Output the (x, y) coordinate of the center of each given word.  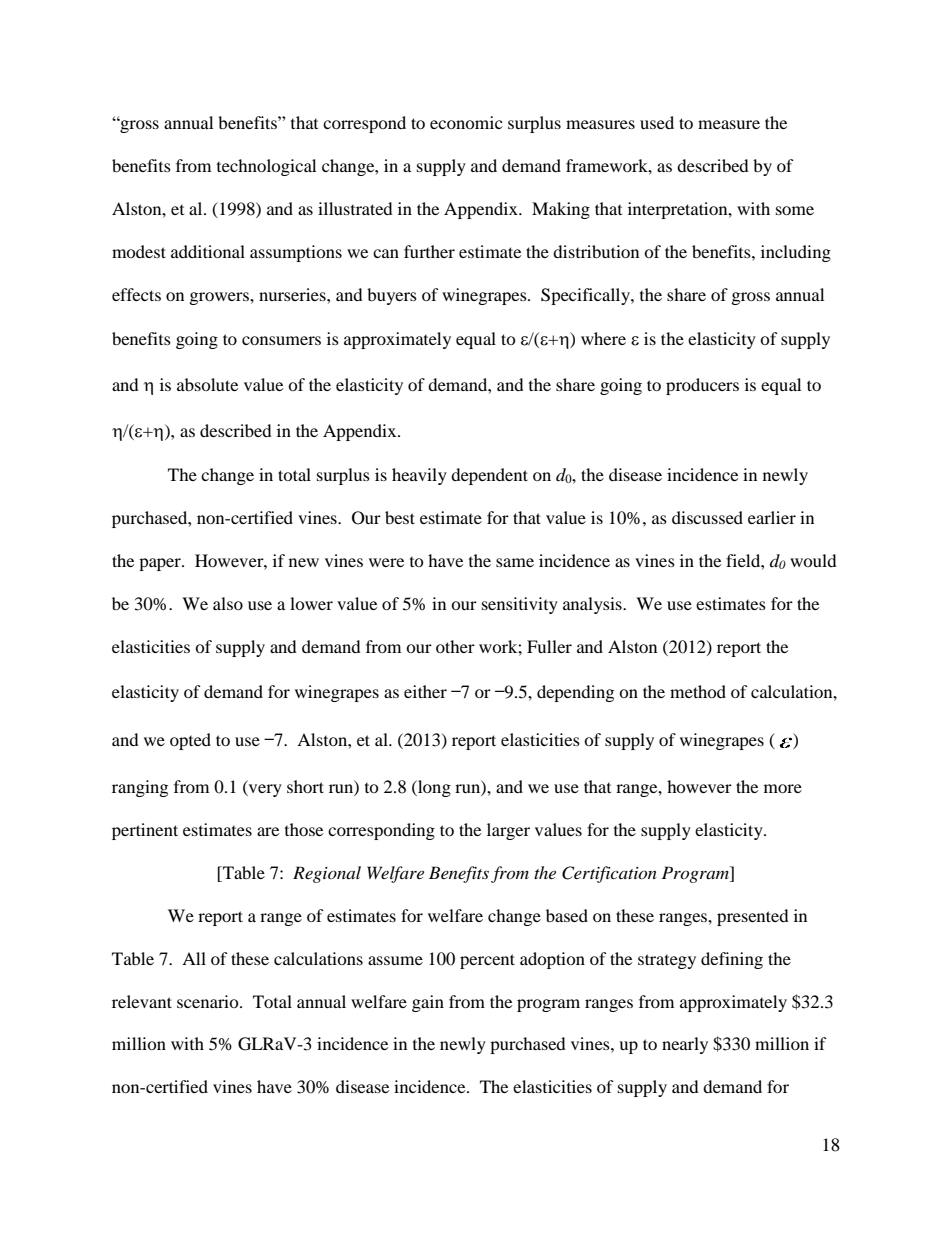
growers (220, 298)
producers (702, 386)
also (228, 603)
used (657, 122)
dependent (489, 476)
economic (466, 122)
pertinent (145, 831)
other (455, 646)
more (783, 788)
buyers (392, 296)
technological (266, 167)
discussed (707, 517)
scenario (209, 1001)
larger (508, 831)
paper (161, 564)
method (698, 691)
